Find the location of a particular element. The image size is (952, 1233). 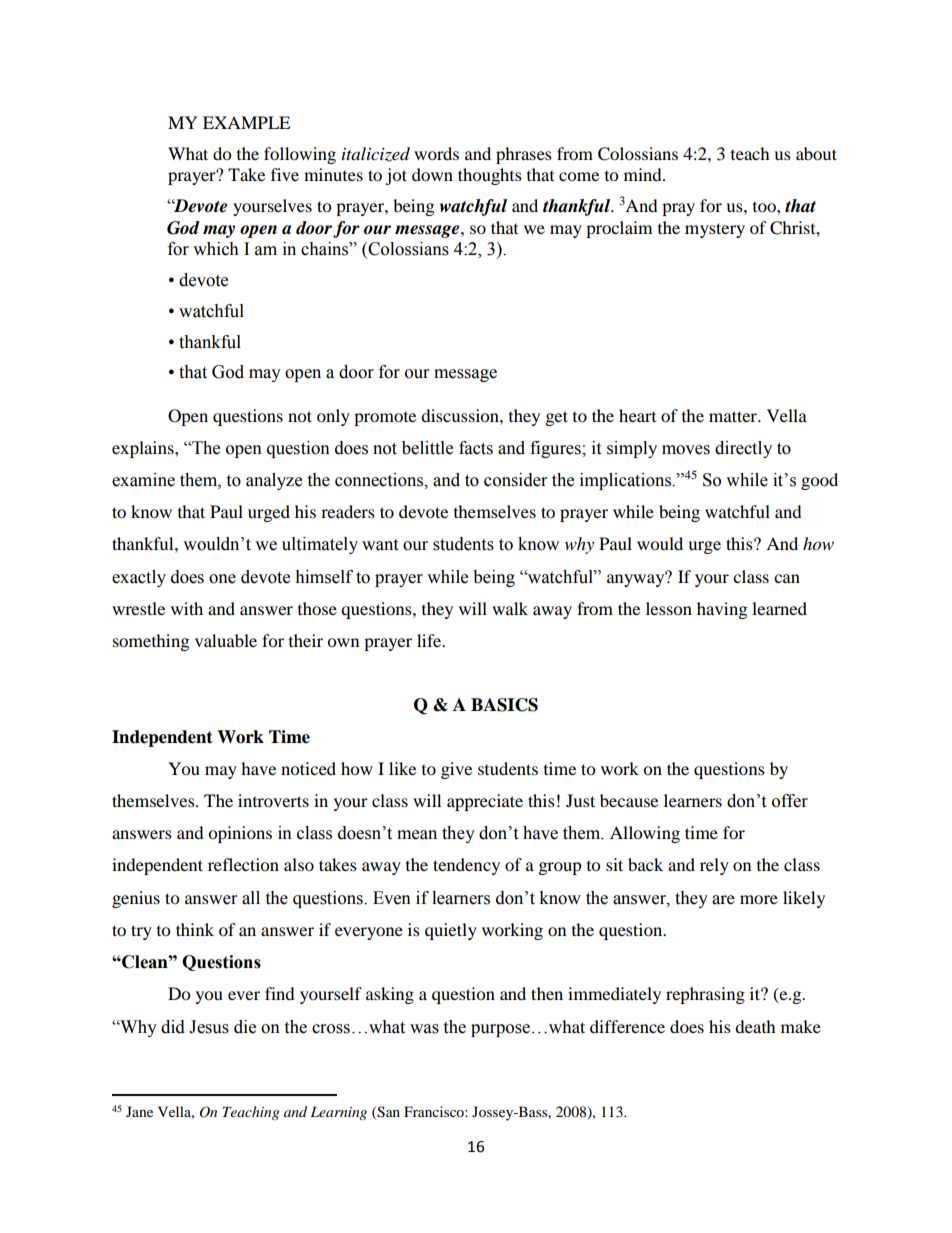

consider is located at coordinates (515, 480).
